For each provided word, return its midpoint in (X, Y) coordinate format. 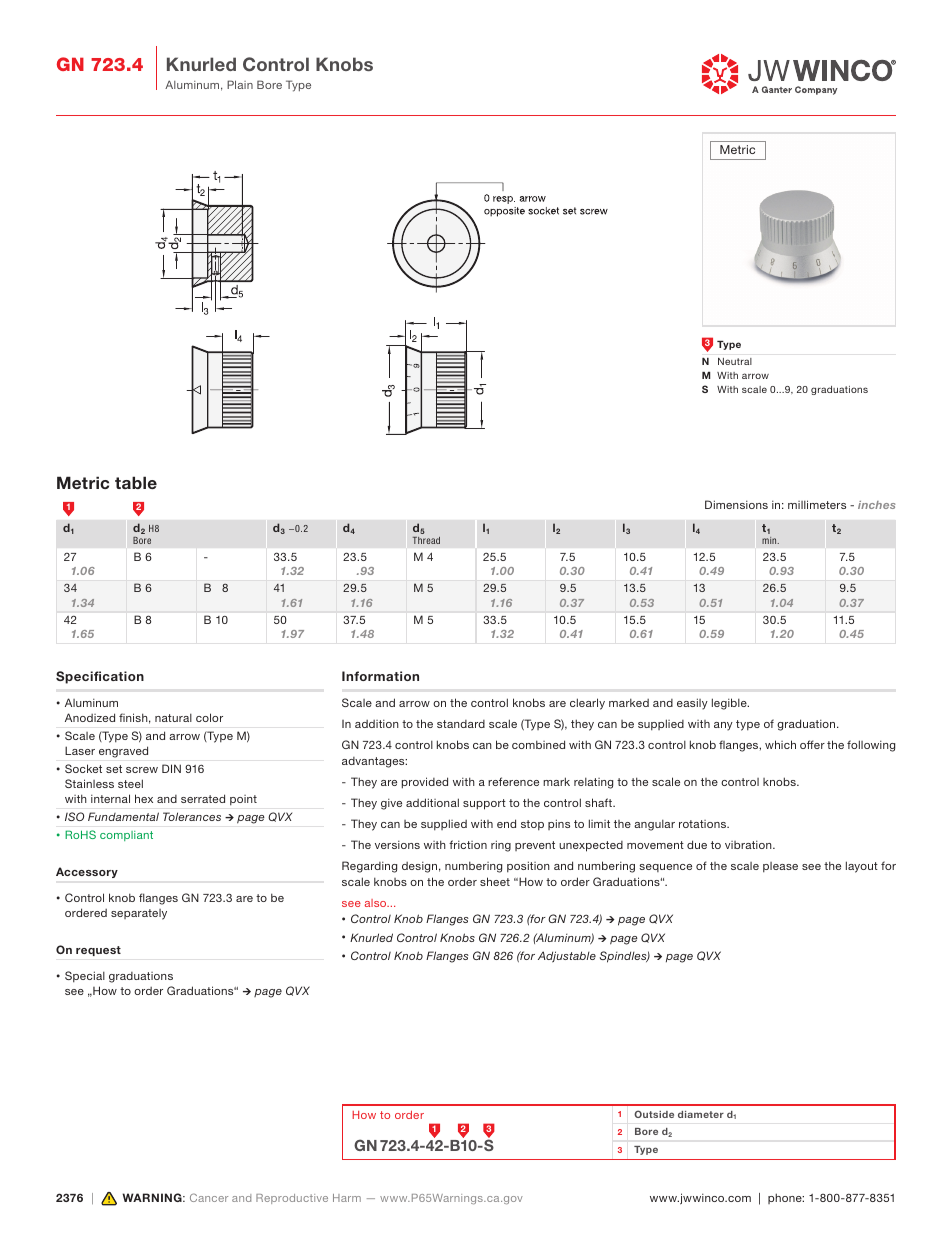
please (780, 867)
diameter (701, 1114)
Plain (240, 84)
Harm (347, 1198)
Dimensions (736, 504)
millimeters (817, 504)
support (484, 804)
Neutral (735, 361)
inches (876, 505)
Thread (426, 540)
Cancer (209, 1197)
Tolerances (192, 816)
